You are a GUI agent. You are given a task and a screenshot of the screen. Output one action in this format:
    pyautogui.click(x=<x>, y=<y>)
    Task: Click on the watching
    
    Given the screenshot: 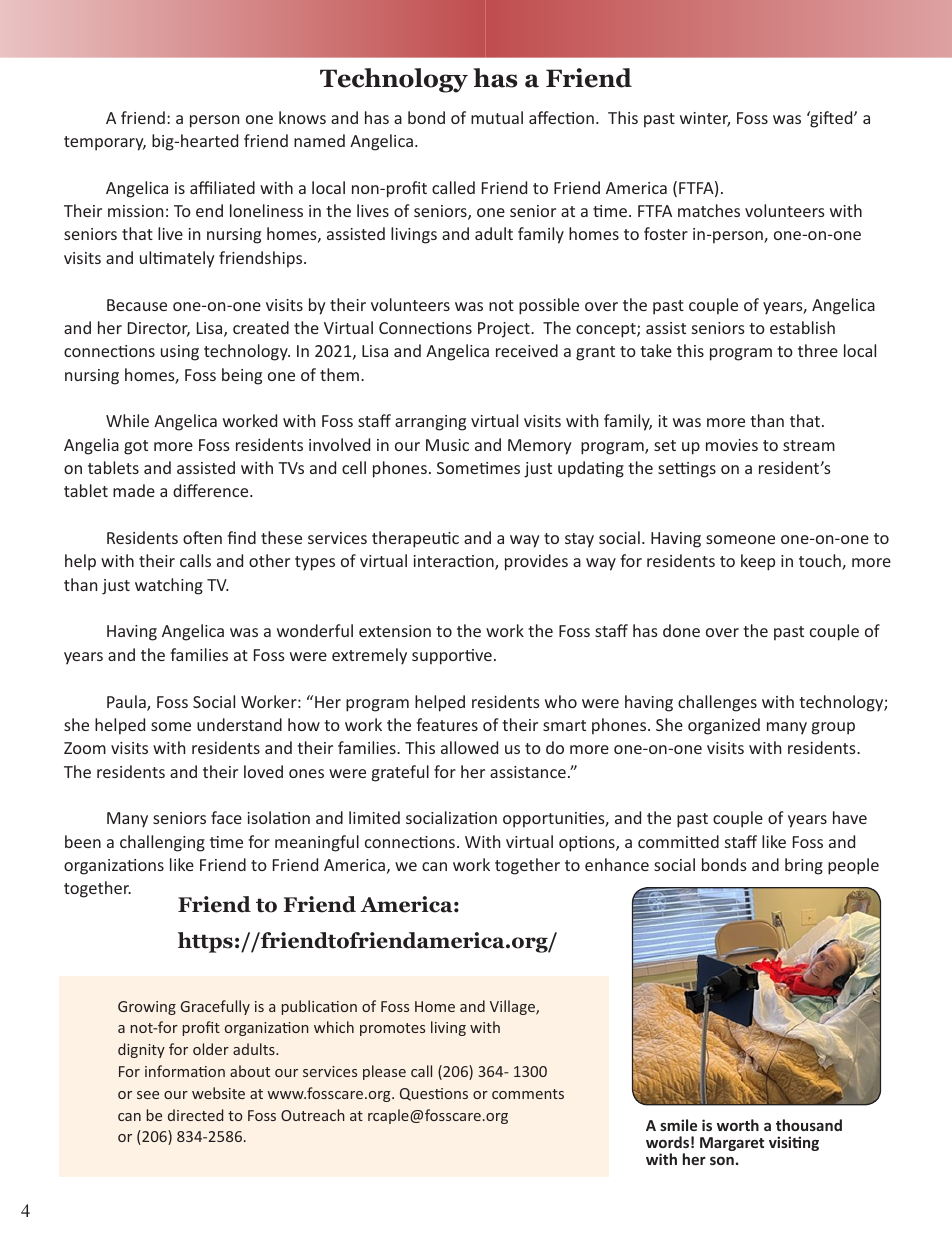 What is the action you would take?
    pyautogui.click(x=169, y=586)
